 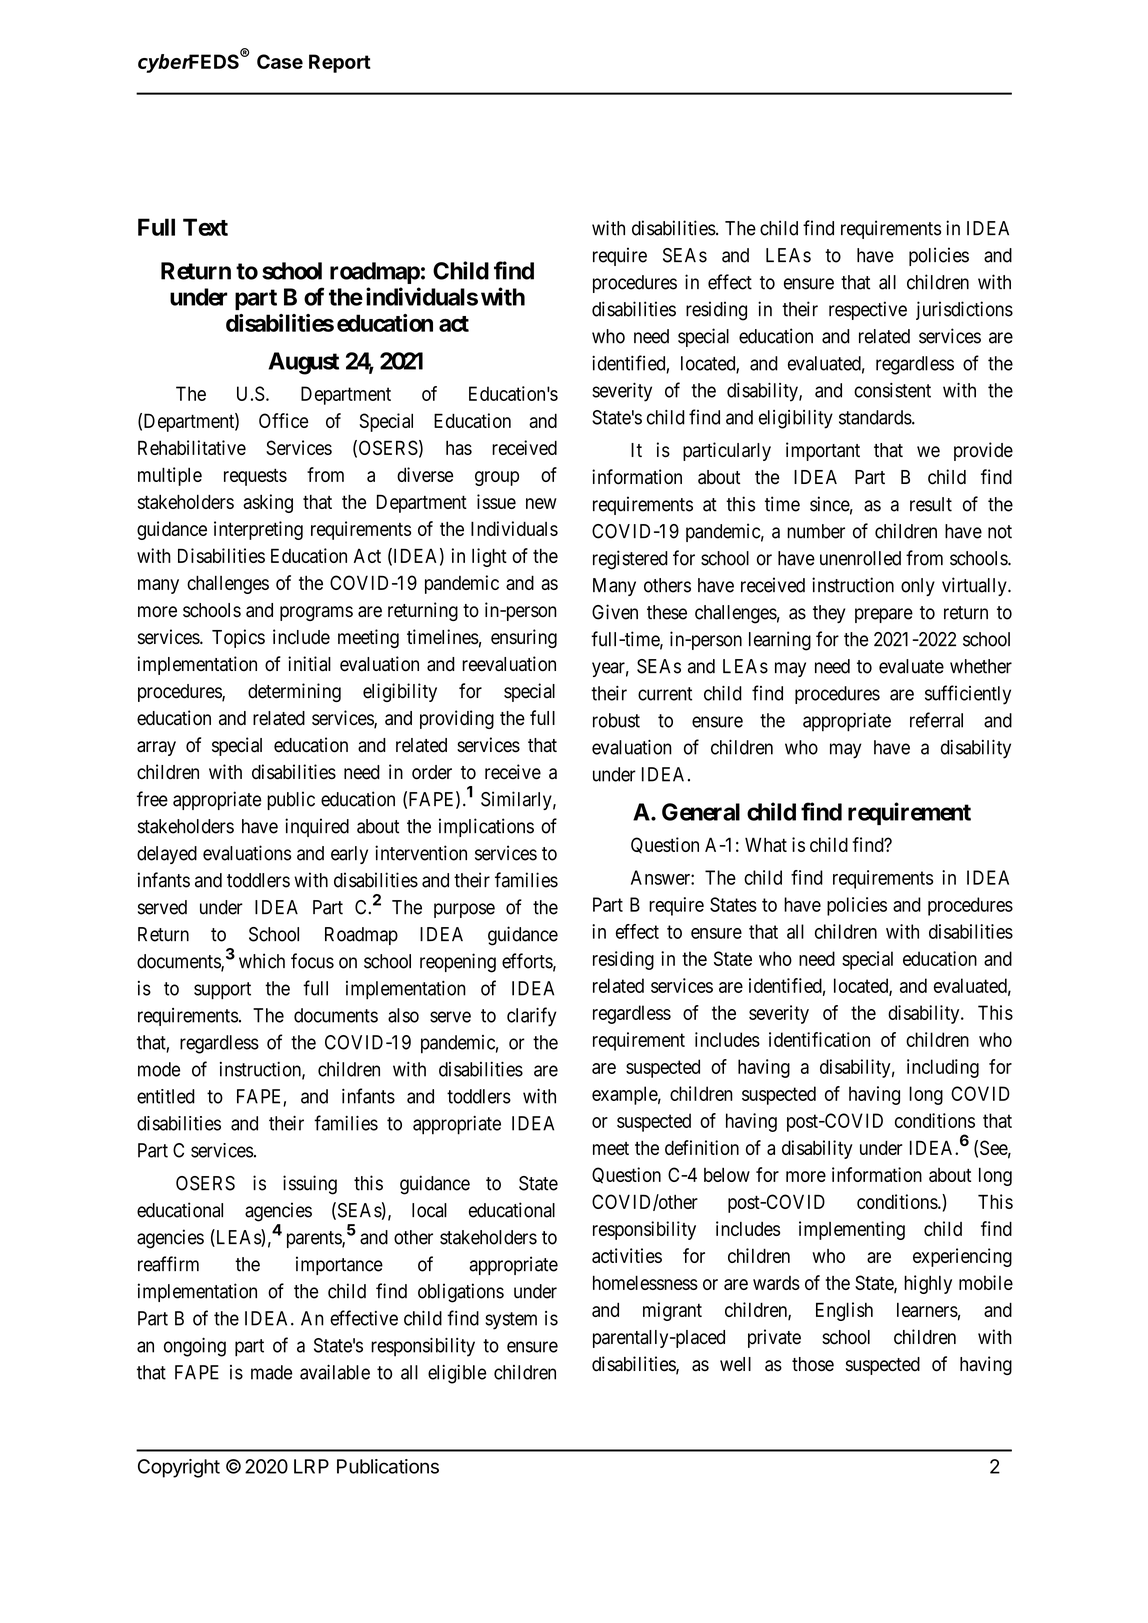 I want to click on determining, so click(x=294, y=692).
